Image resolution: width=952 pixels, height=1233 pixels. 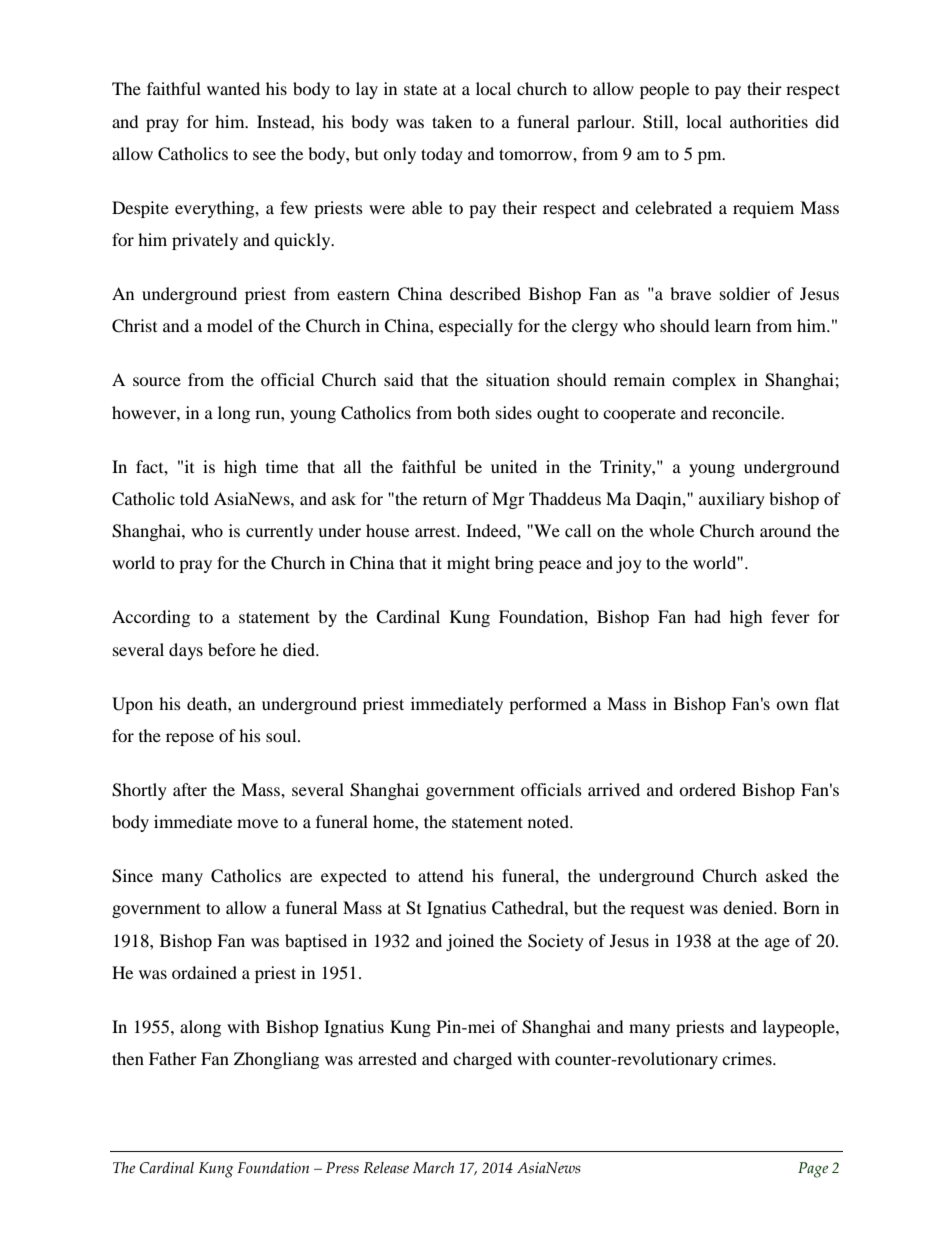 What do you see at coordinates (769, 121) in the screenshot?
I see `authorities` at bounding box center [769, 121].
